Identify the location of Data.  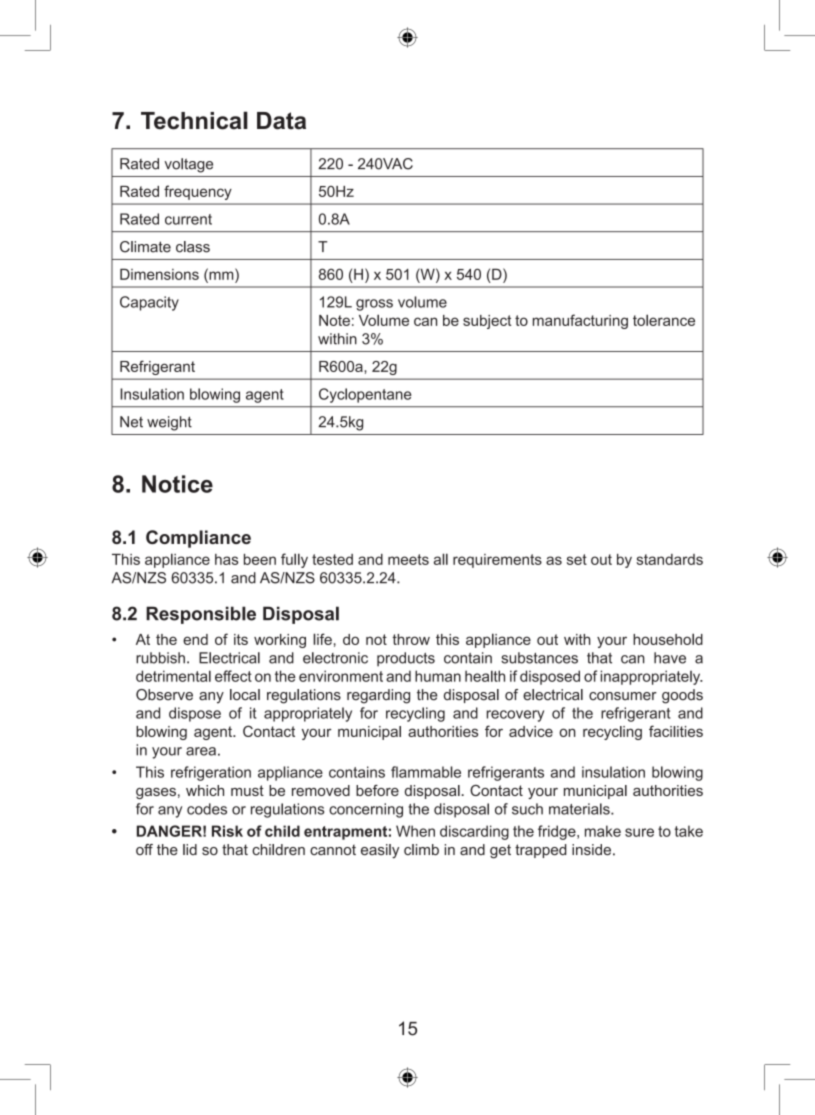
(281, 121).
